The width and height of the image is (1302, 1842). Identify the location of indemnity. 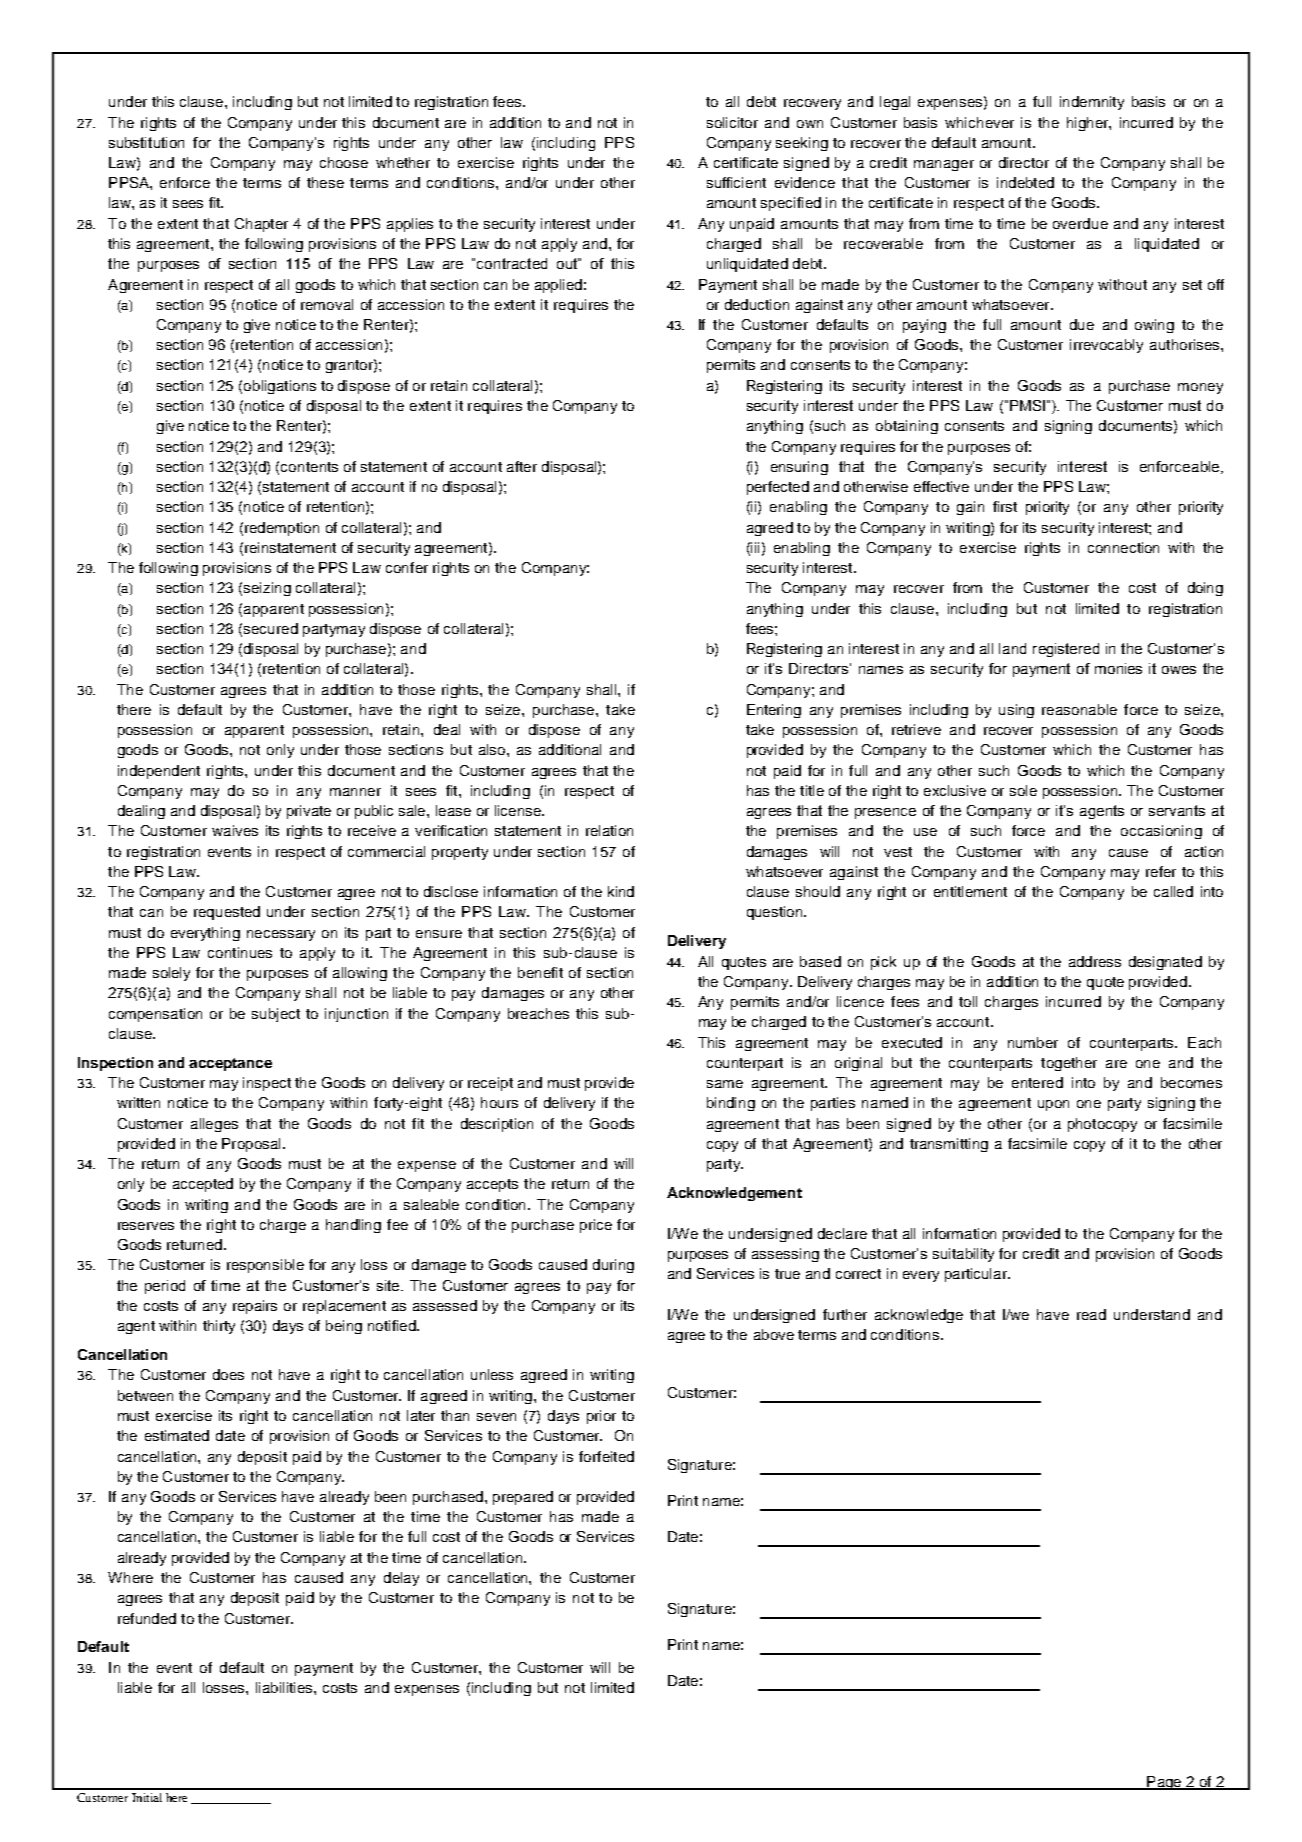
(1092, 103).
